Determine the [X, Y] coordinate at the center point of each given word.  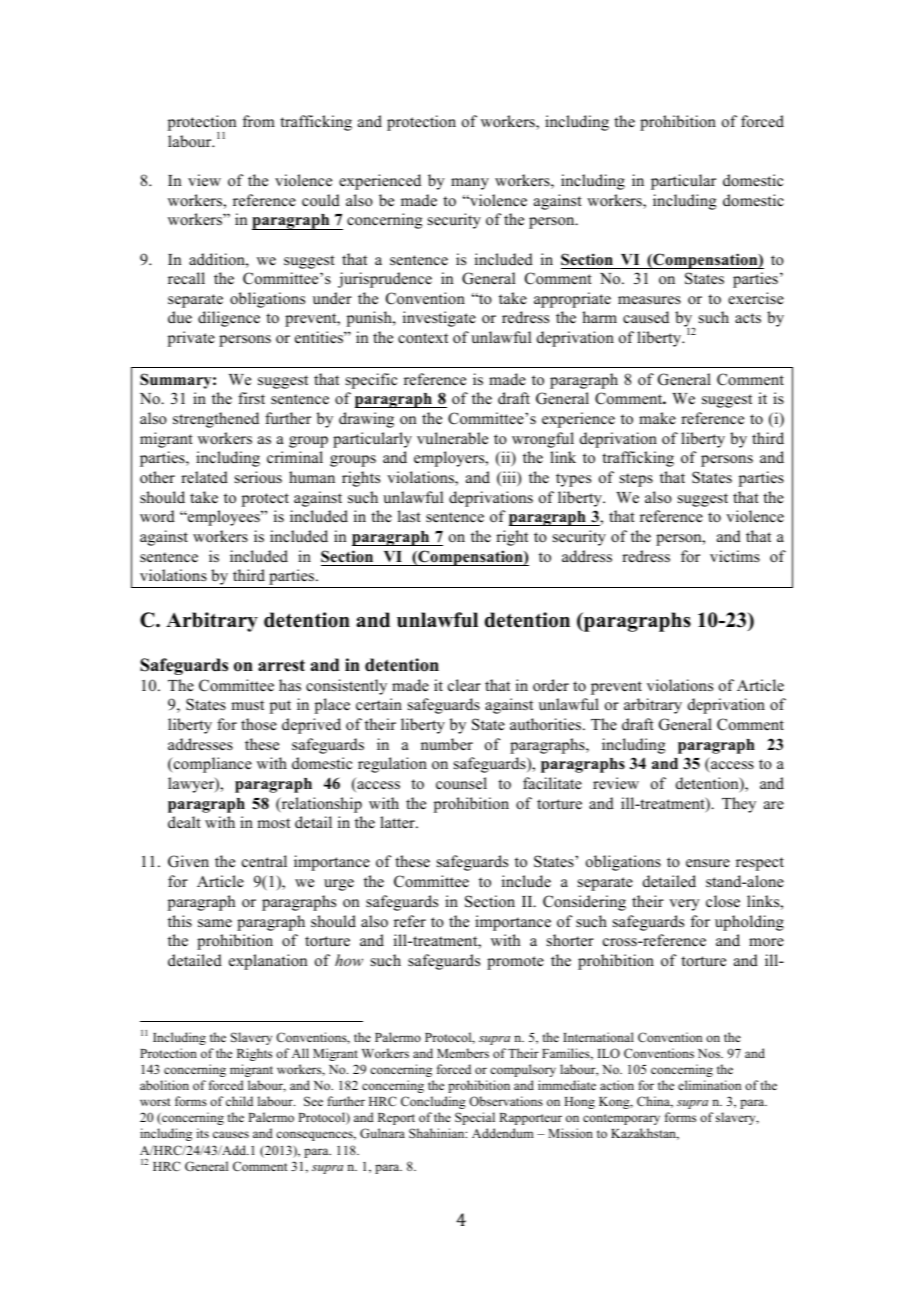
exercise [756, 298]
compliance [212, 765]
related [204, 477]
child [239, 1101]
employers [450, 459]
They [739, 805]
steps [636, 480]
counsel [461, 783]
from [259, 121]
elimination [709, 1085]
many [470, 184]
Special [475, 1118]
